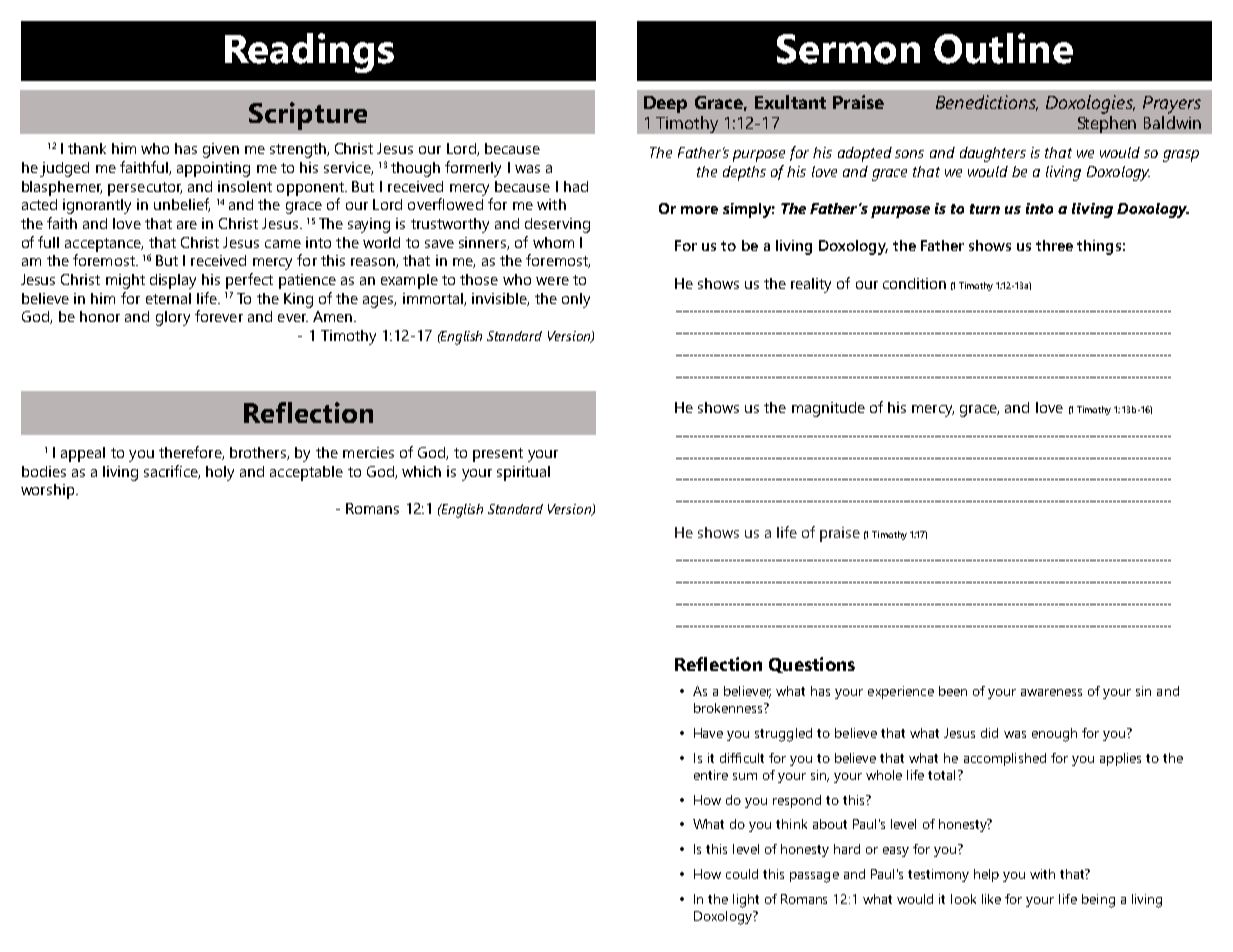  Describe the element at coordinates (1003, 48) in the image. I see `Outline` at that location.
